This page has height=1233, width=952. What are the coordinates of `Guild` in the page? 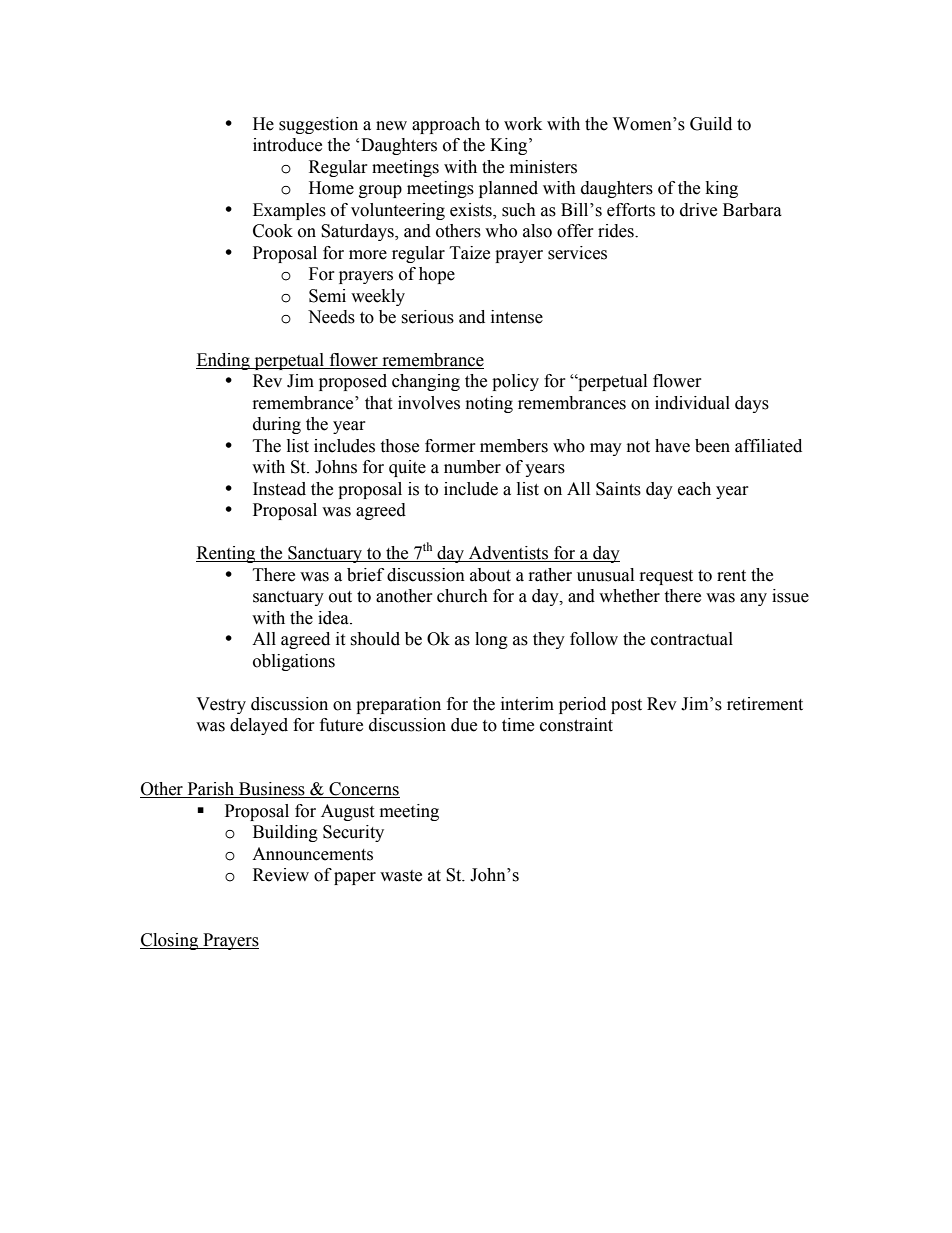 It's located at (711, 124).
